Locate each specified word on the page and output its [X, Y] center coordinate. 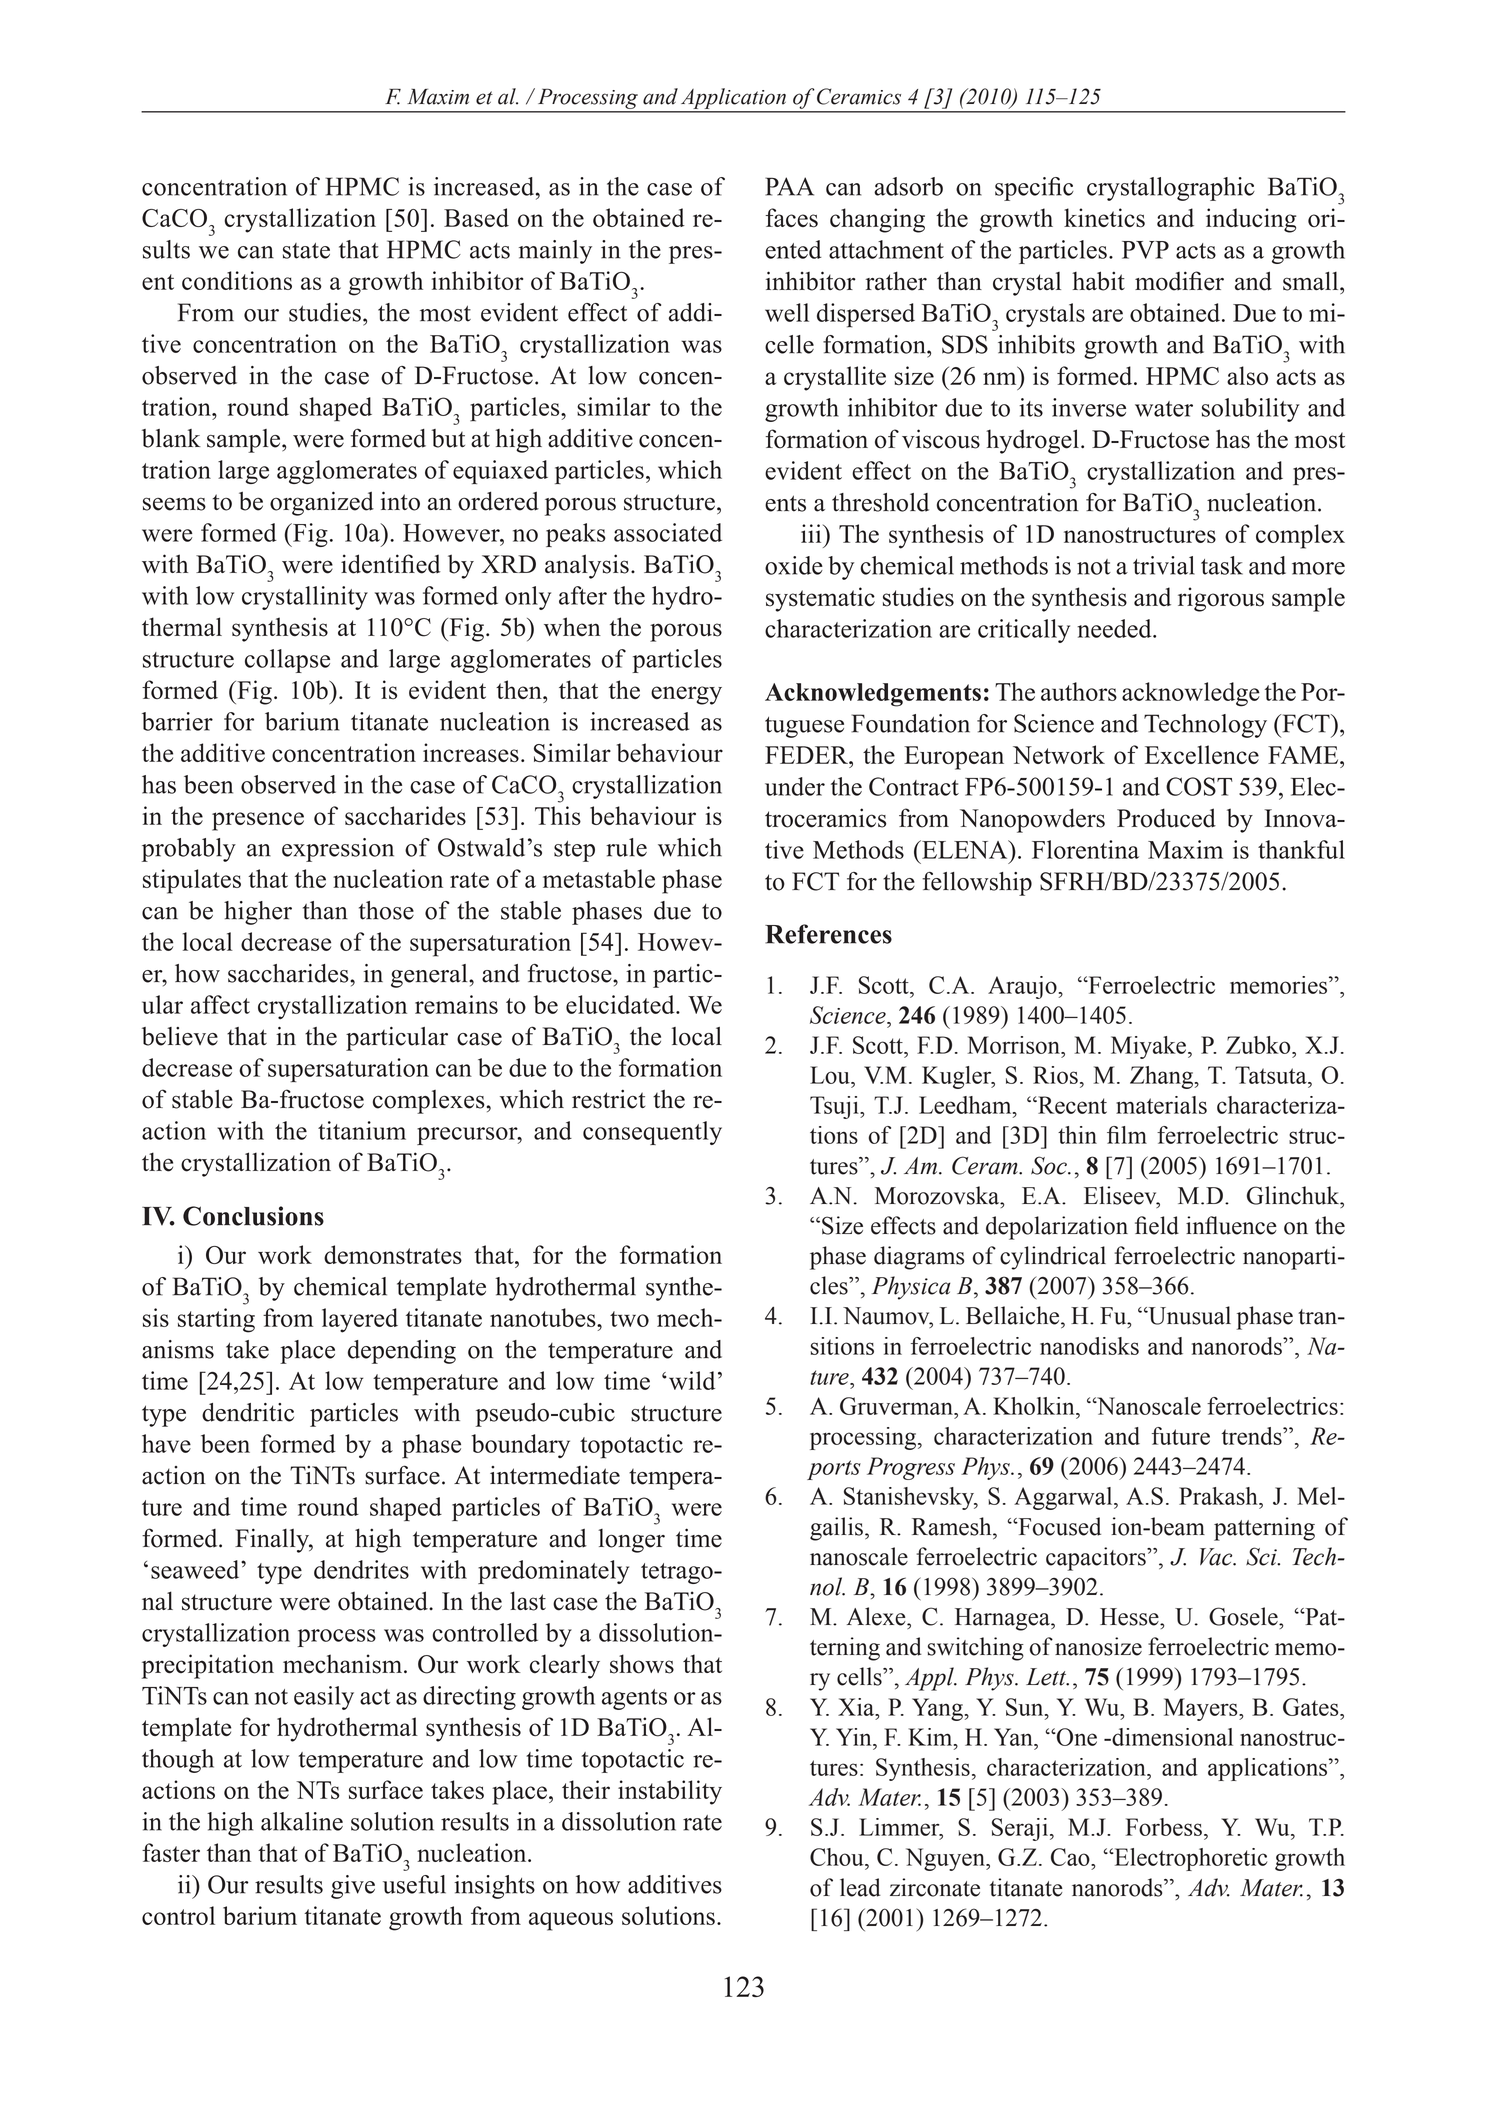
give [353, 1887]
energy [686, 695]
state [306, 251]
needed [1115, 628]
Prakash [1219, 1496]
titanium [362, 1130]
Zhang [1163, 1077]
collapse [287, 661]
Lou [831, 1075]
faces [791, 218]
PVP [1145, 250]
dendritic [248, 1412]
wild [690, 1380]
